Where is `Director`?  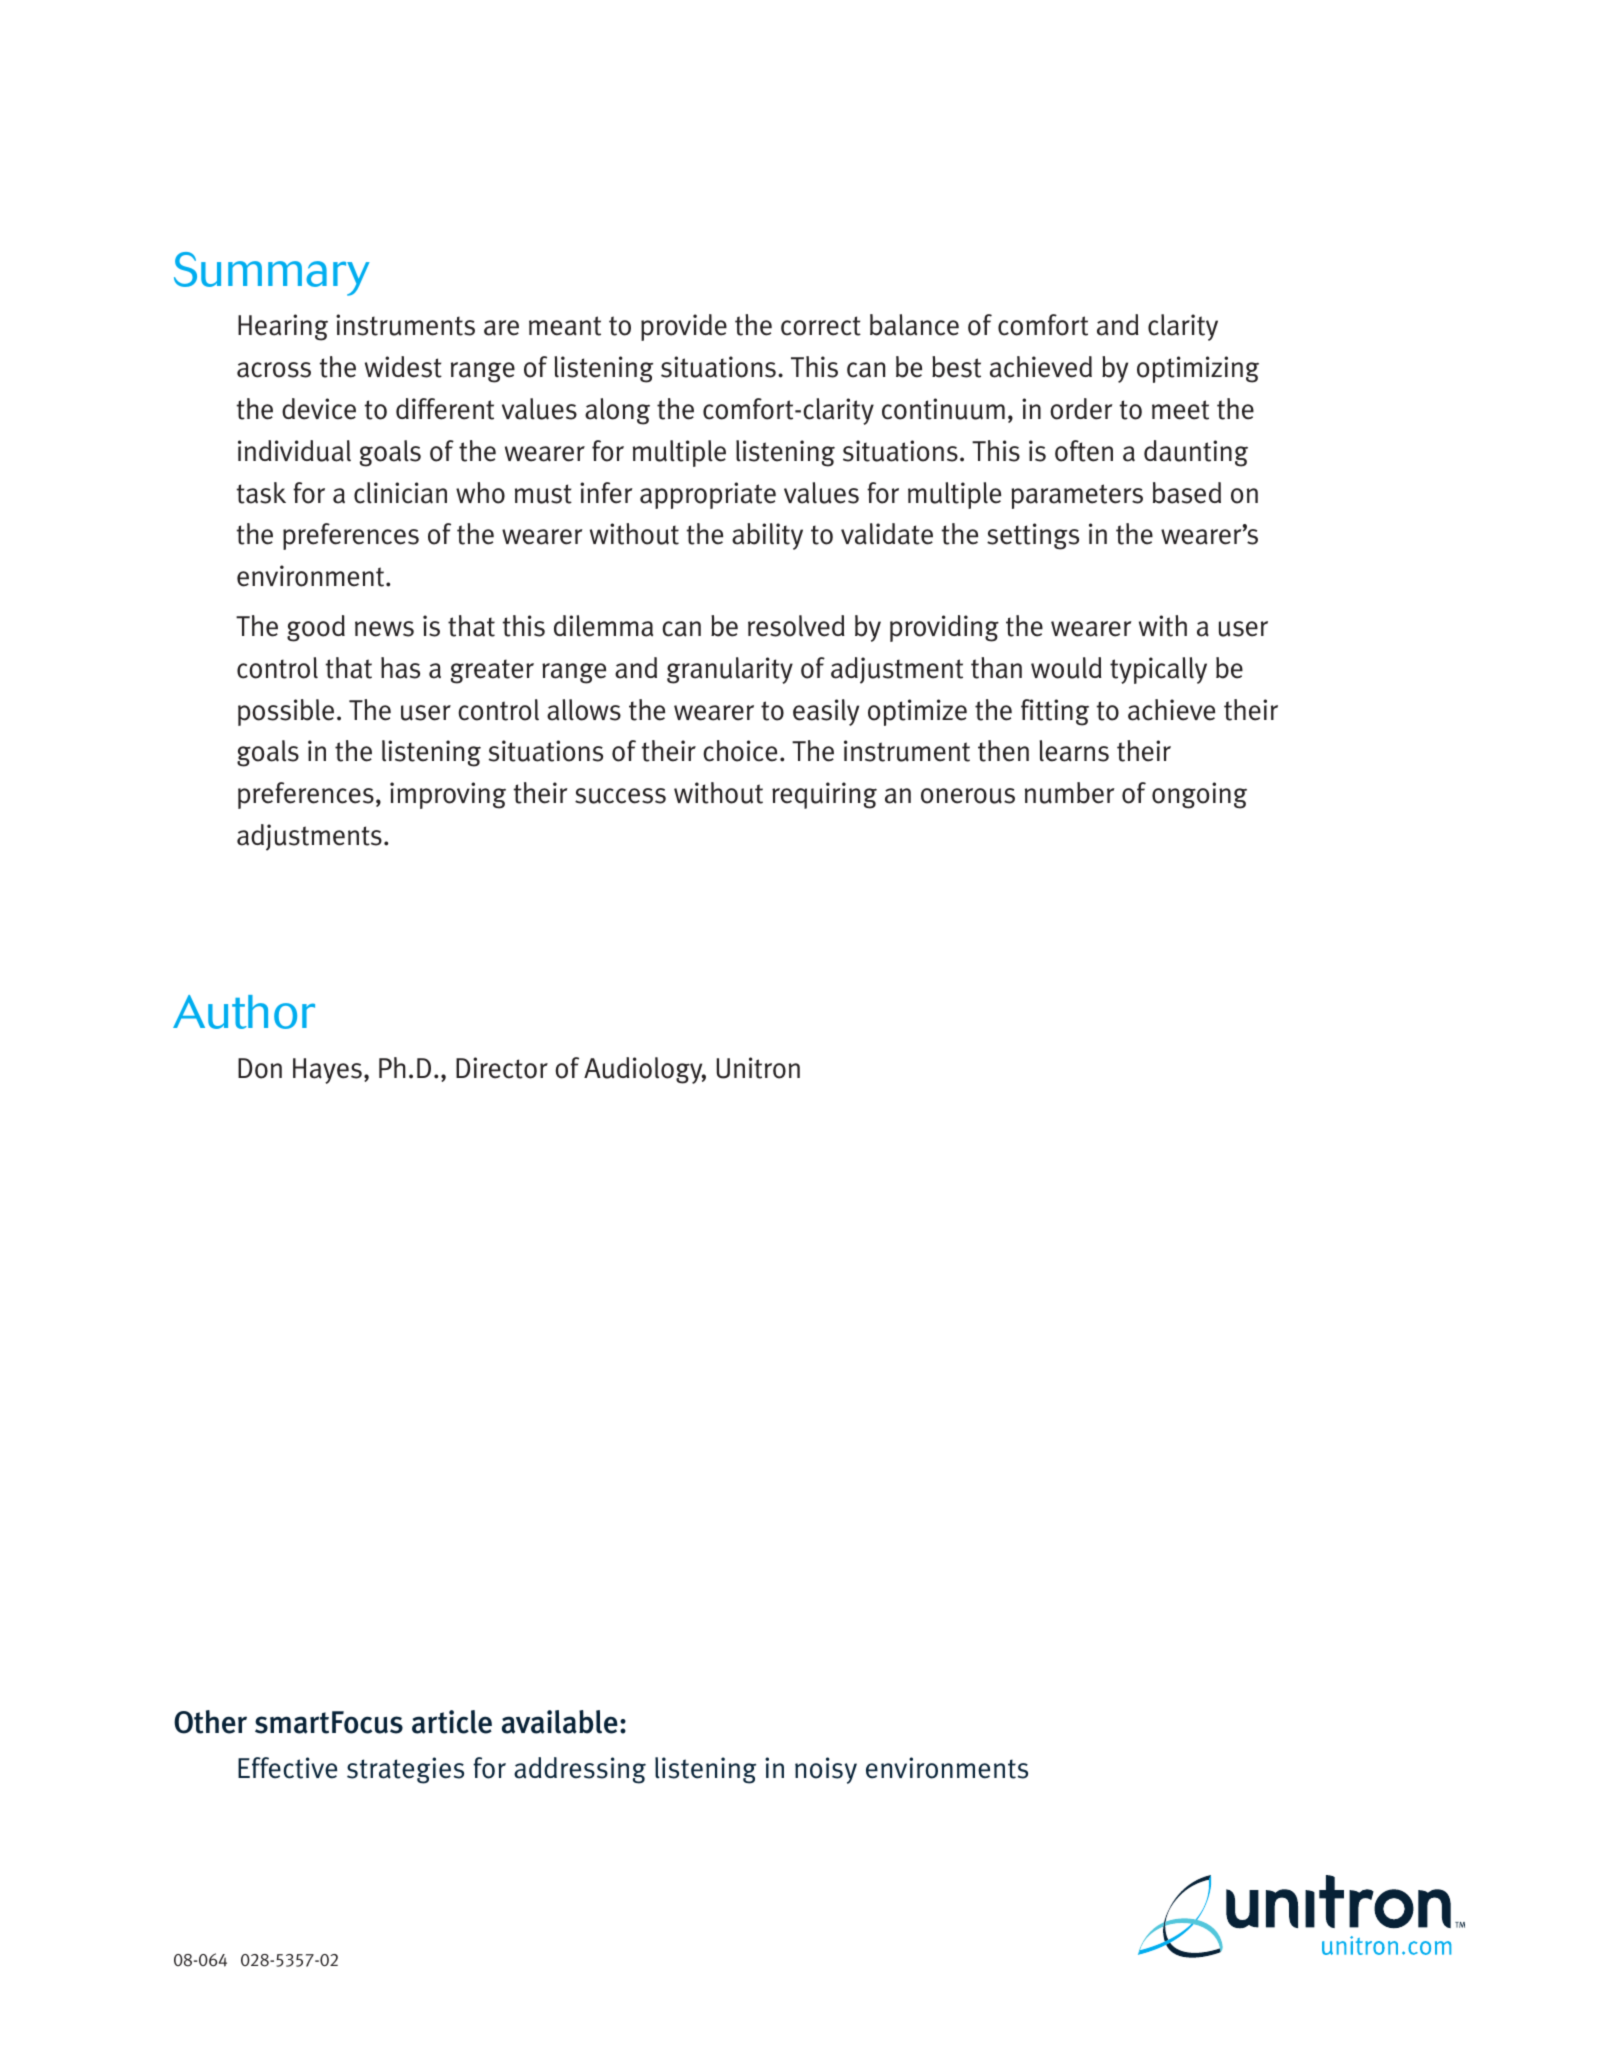 Director is located at coordinates (502, 1068).
